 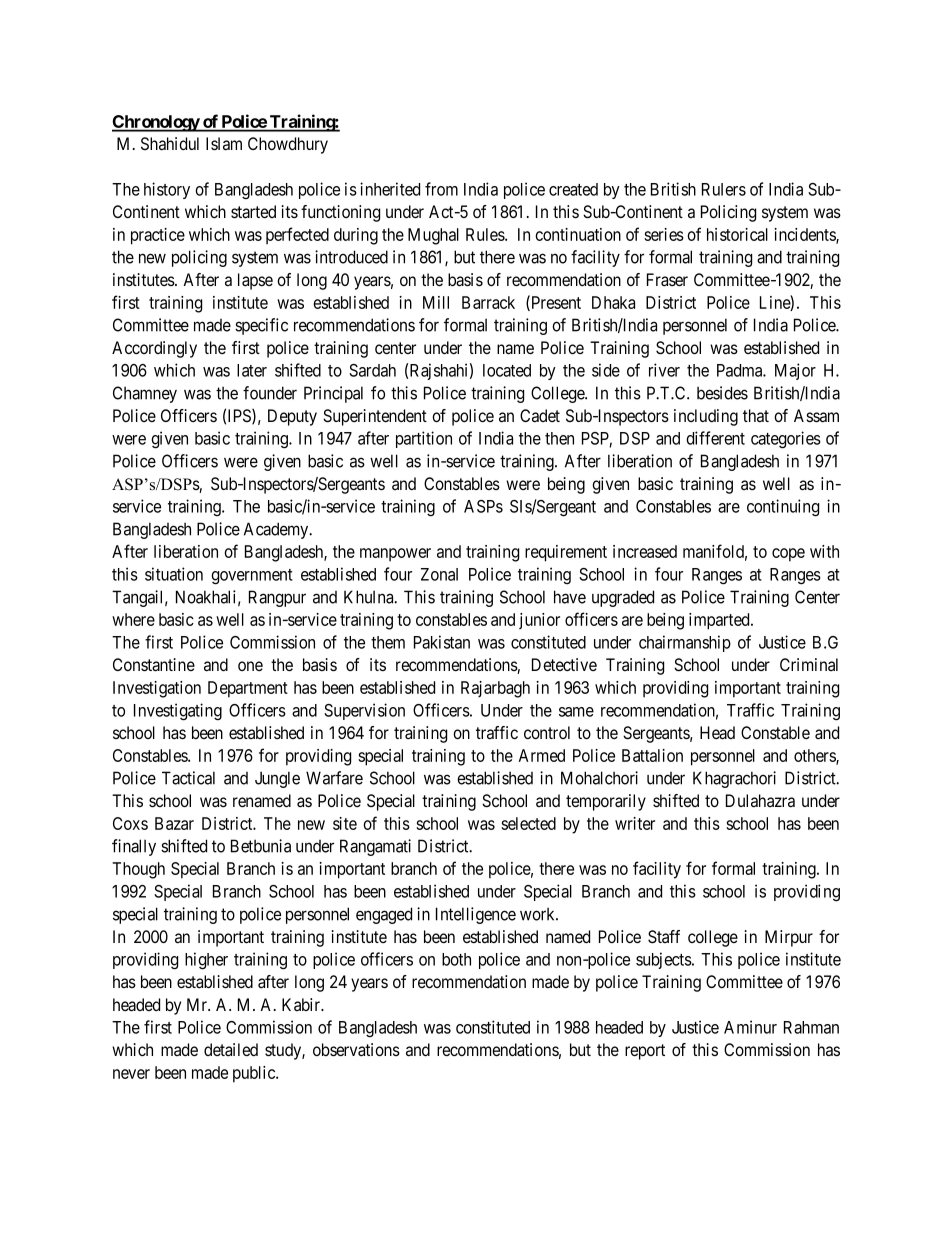 I want to click on from, so click(x=441, y=189).
